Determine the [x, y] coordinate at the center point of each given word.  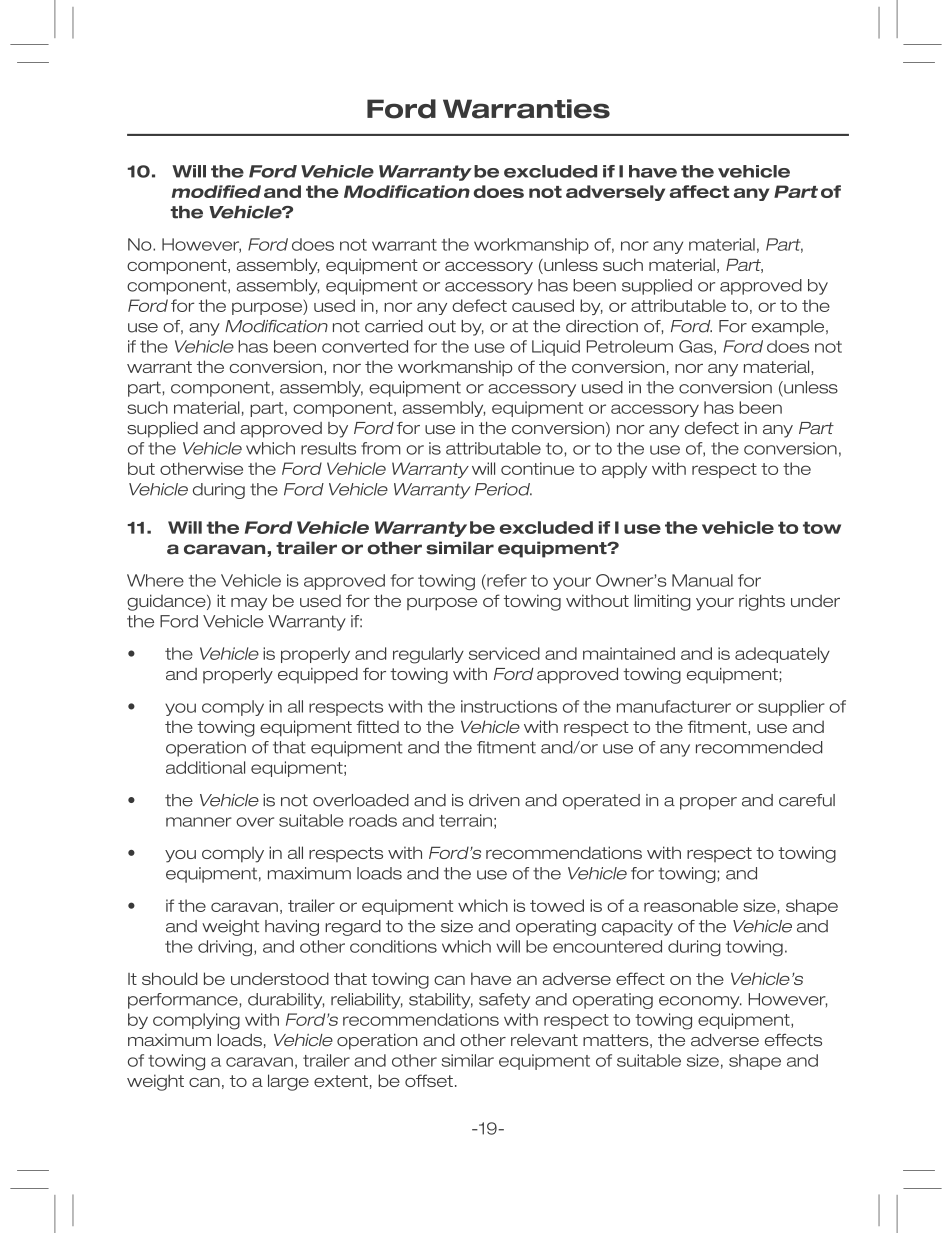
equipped [318, 676]
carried [394, 326]
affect [699, 191]
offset [429, 1080]
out [442, 326]
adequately [782, 655]
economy [700, 1002]
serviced [504, 653]
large [288, 1082]
